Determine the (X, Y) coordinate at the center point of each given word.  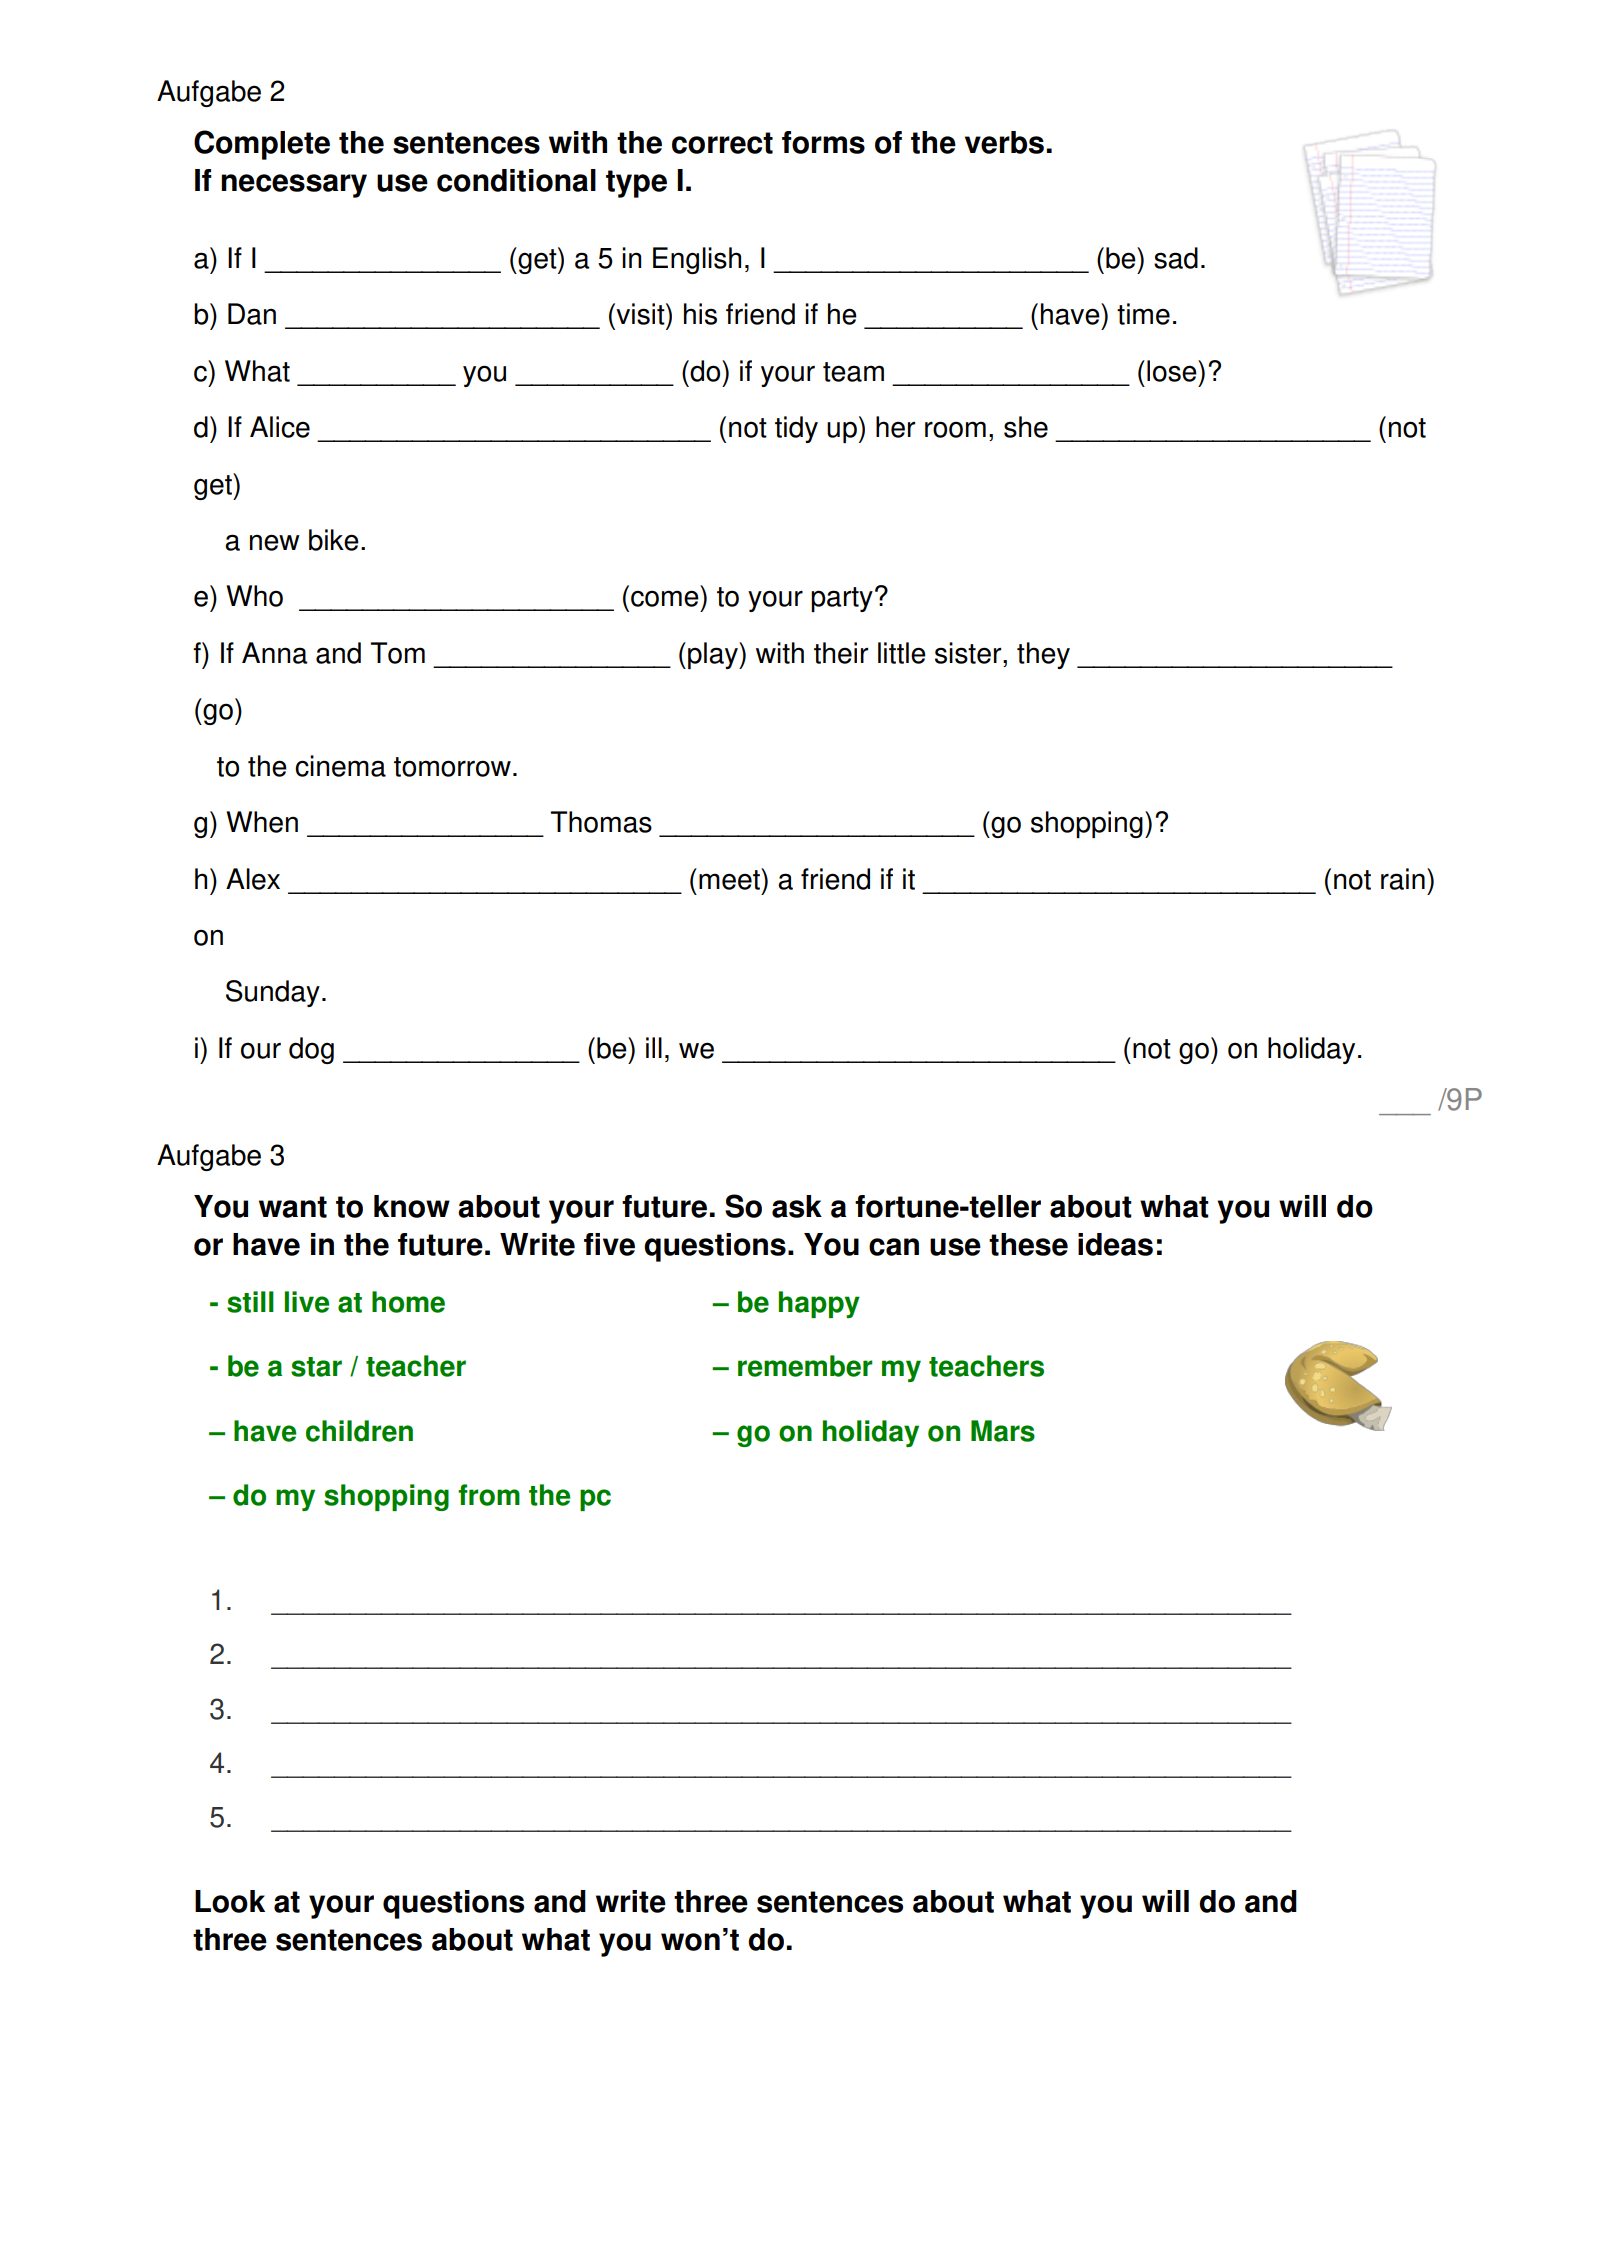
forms (823, 142)
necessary (294, 186)
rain (1403, 879)
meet (730, 879)
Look (230, 1901)
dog (311, 1050)
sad (1176, 258)
